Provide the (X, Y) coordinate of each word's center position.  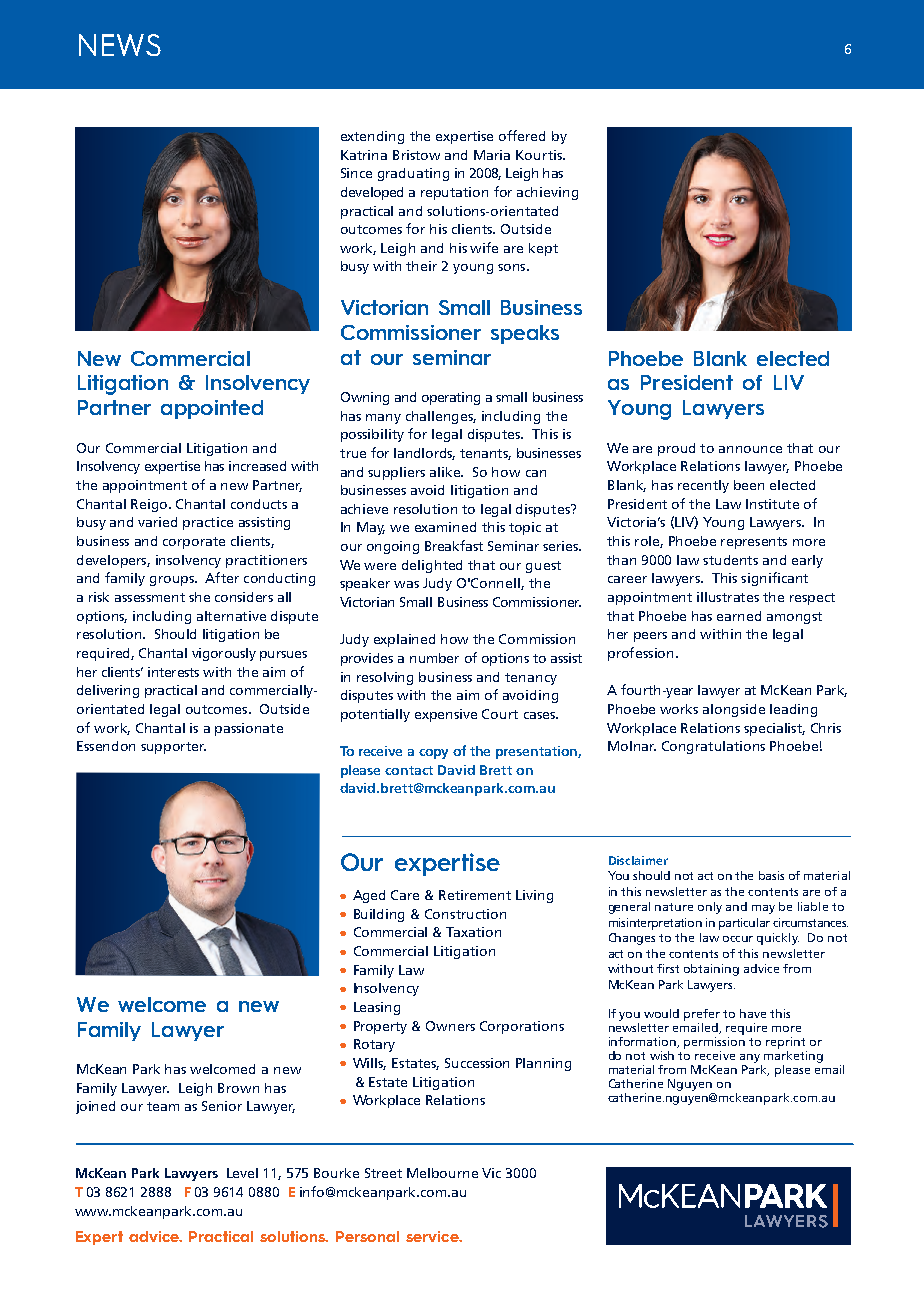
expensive (446, 715)
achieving (547, 193)
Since (356, 173)
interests (173, 672)
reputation (454, 193)
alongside (734, 710)
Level (242, 1173)
